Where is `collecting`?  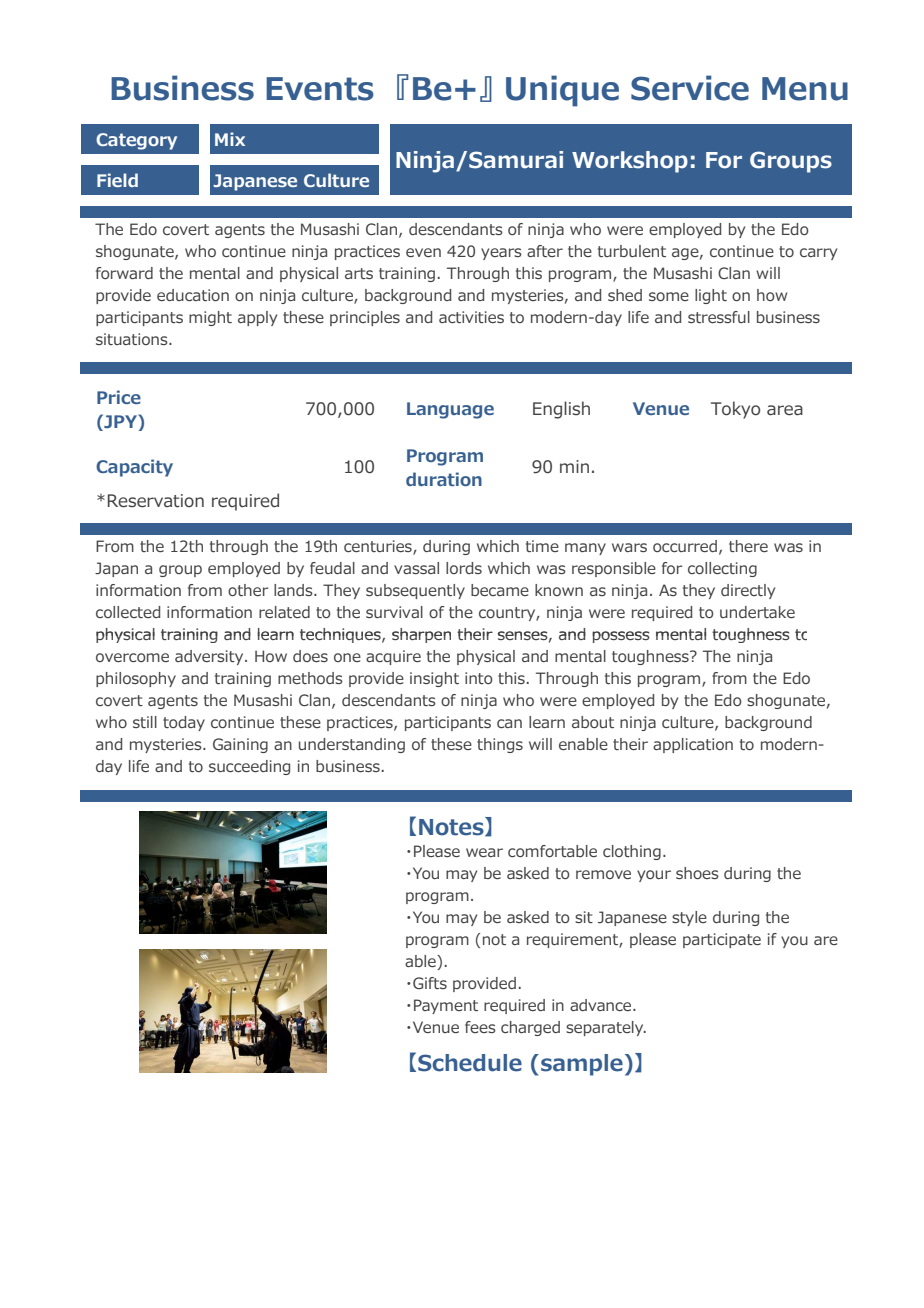
collecting is located at coordinates (722, 569).
